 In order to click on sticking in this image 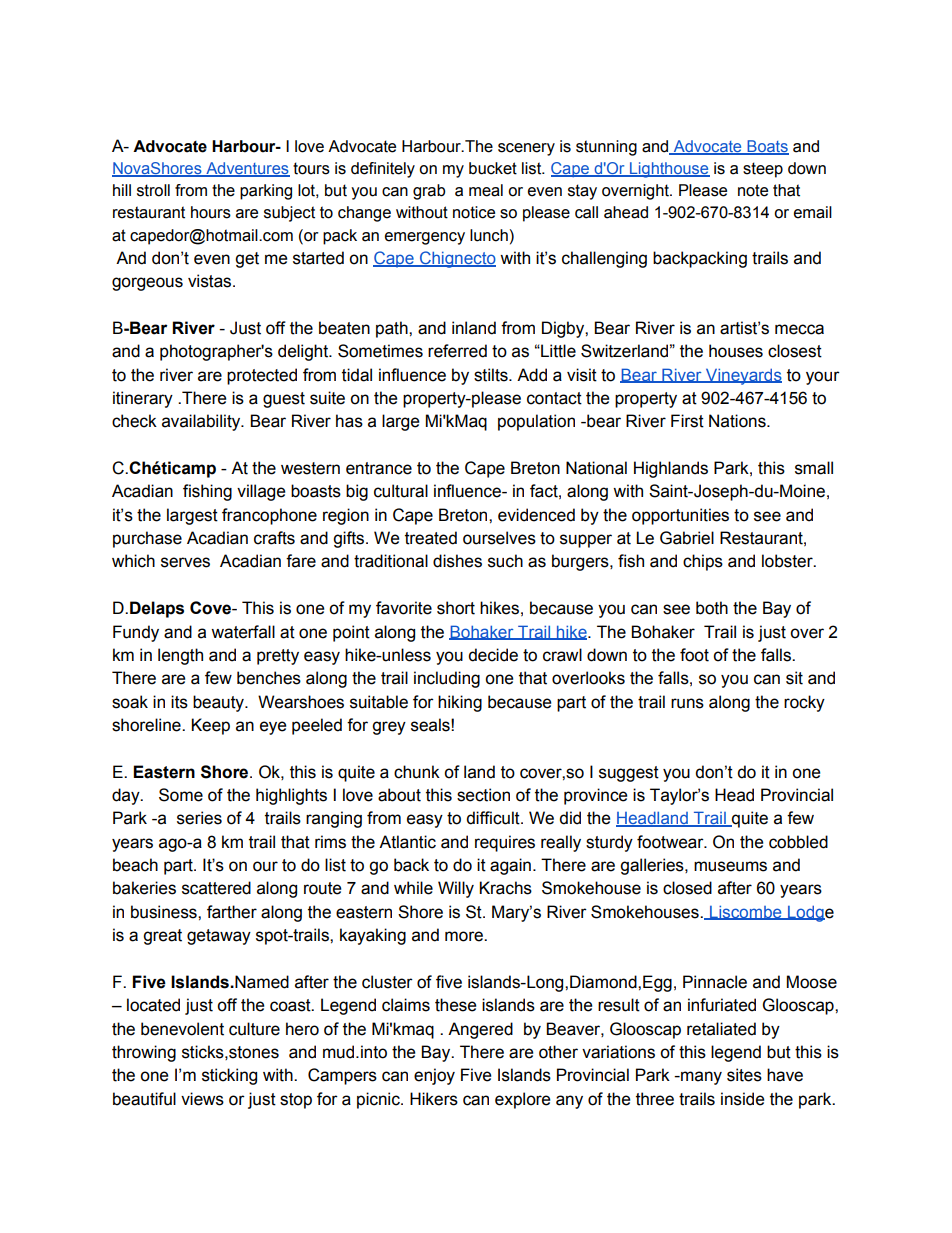, I will do `click(229, 1076)`.
